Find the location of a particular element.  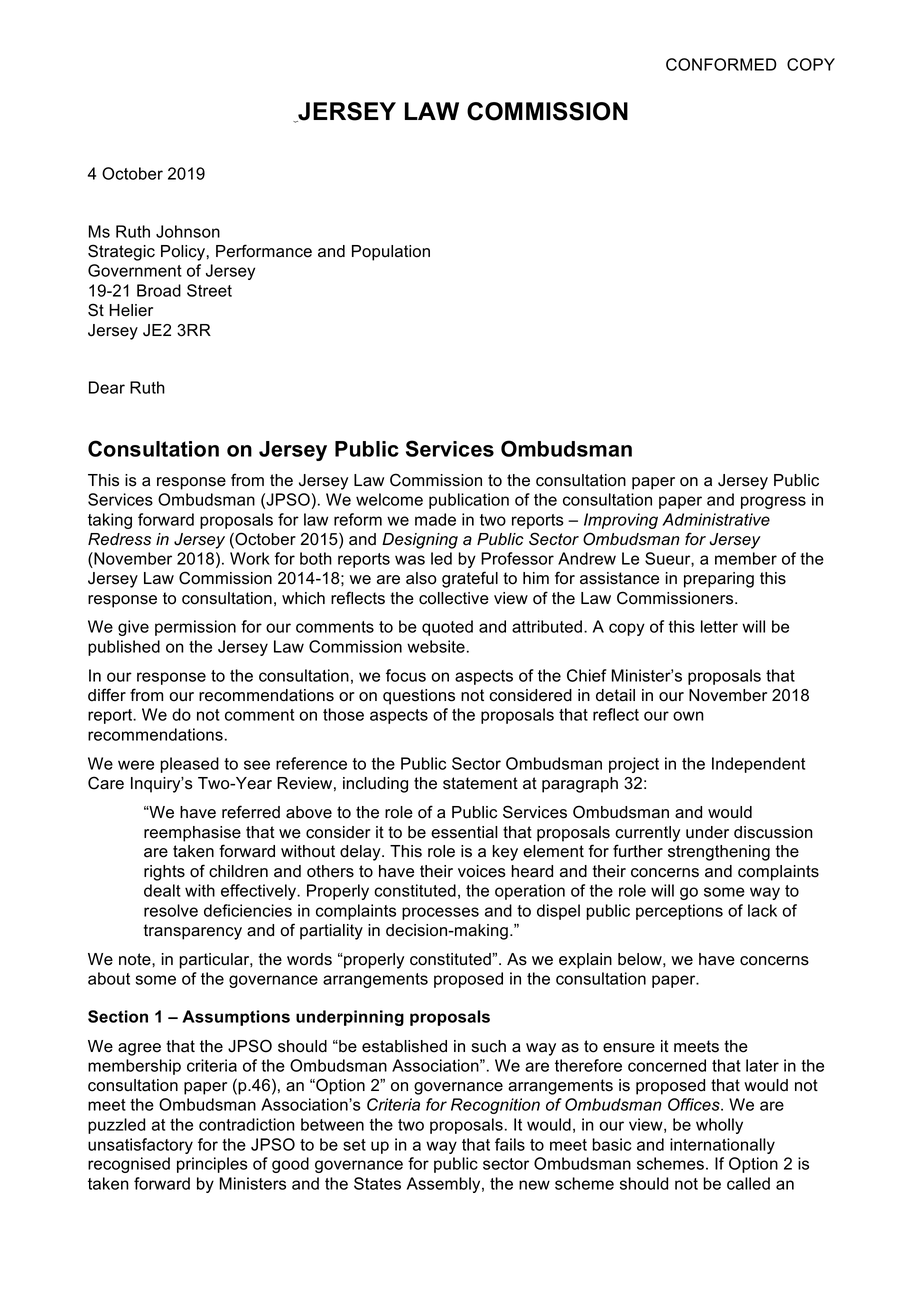

letter is located at coordinates (719, 626).
